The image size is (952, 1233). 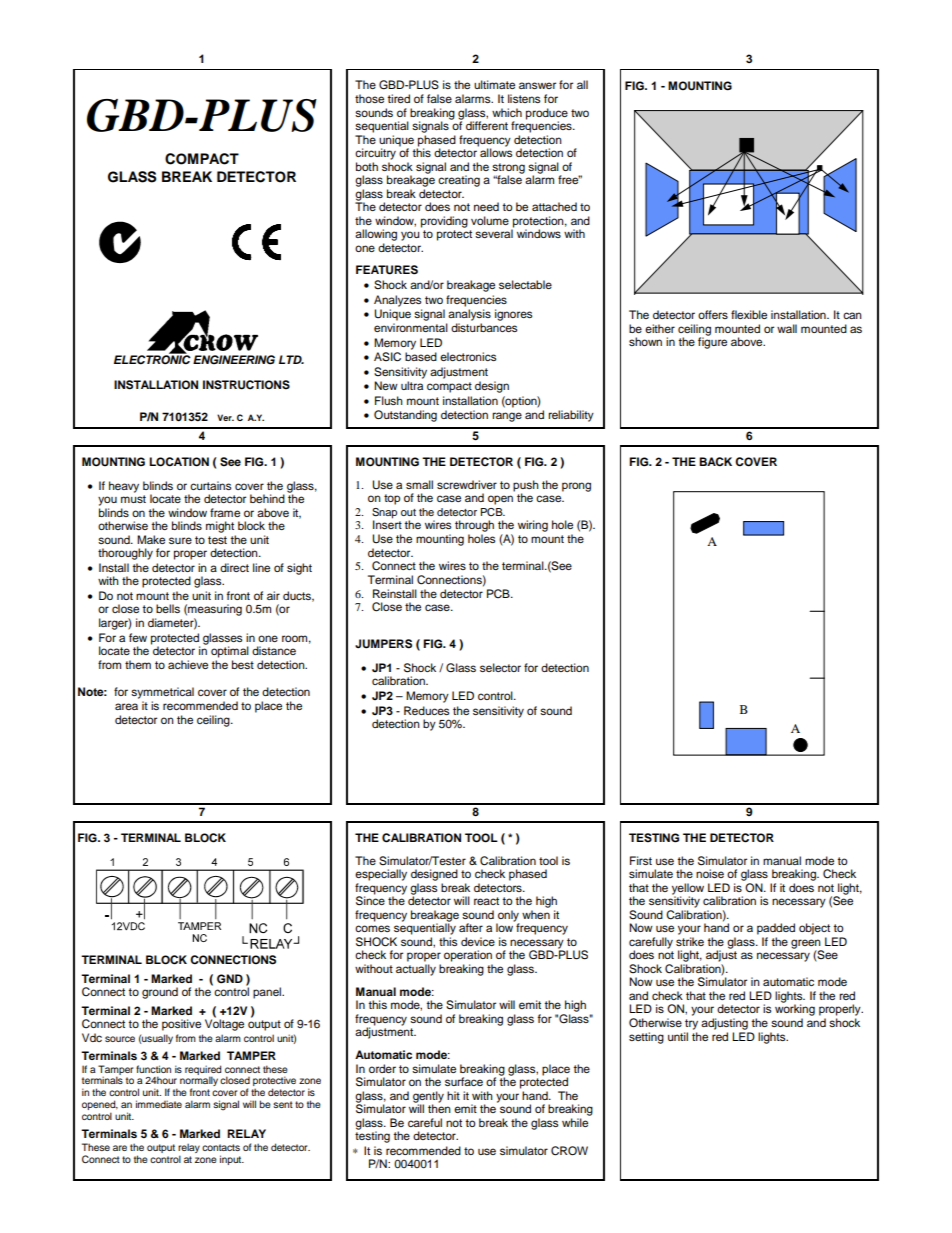 I want to click on hit, so click(x=453, y=1095).
